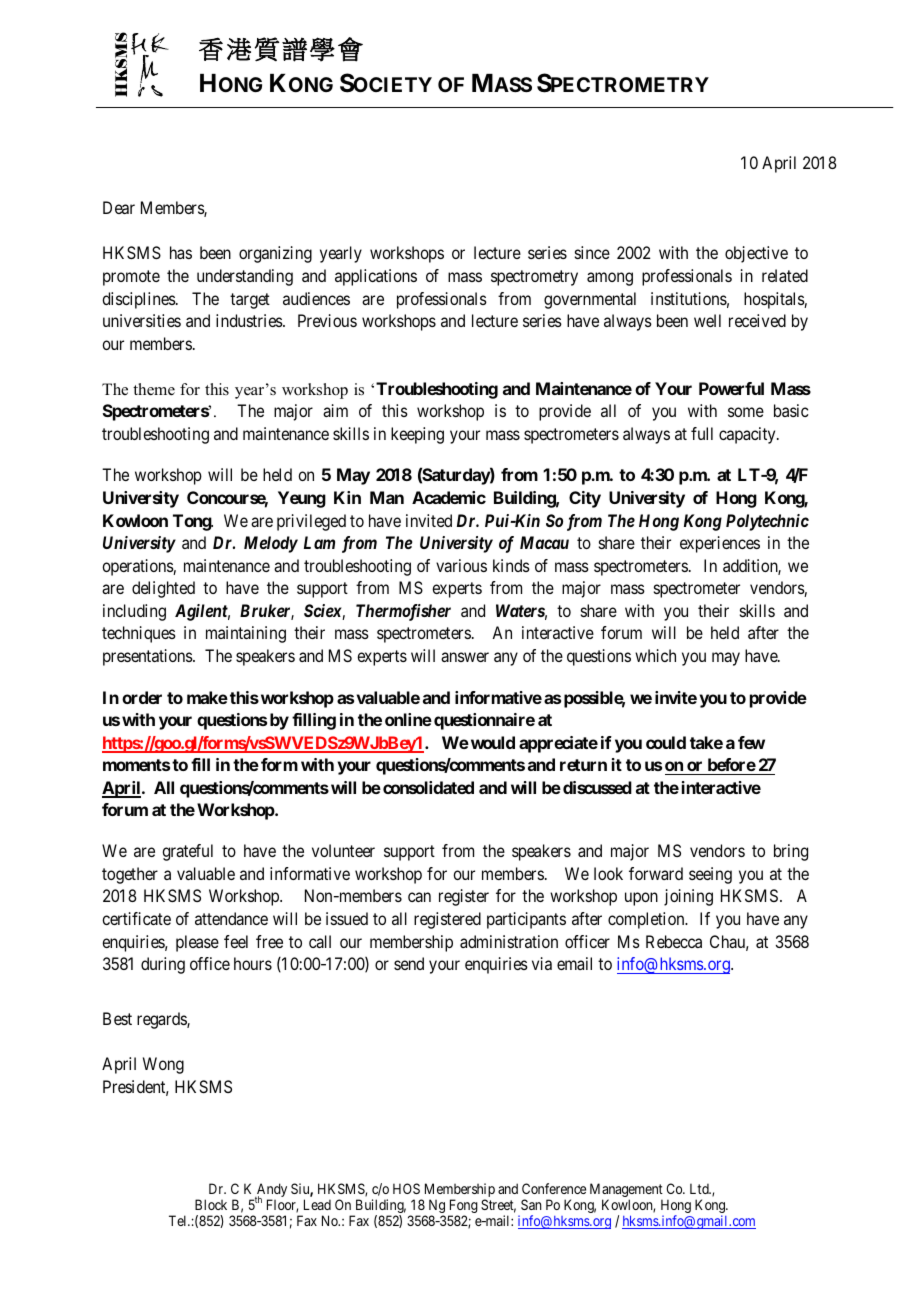 This image has width=924, height=1308. Describe the element at coordinates (465, 657) in the image. I see `answer` at that location.
